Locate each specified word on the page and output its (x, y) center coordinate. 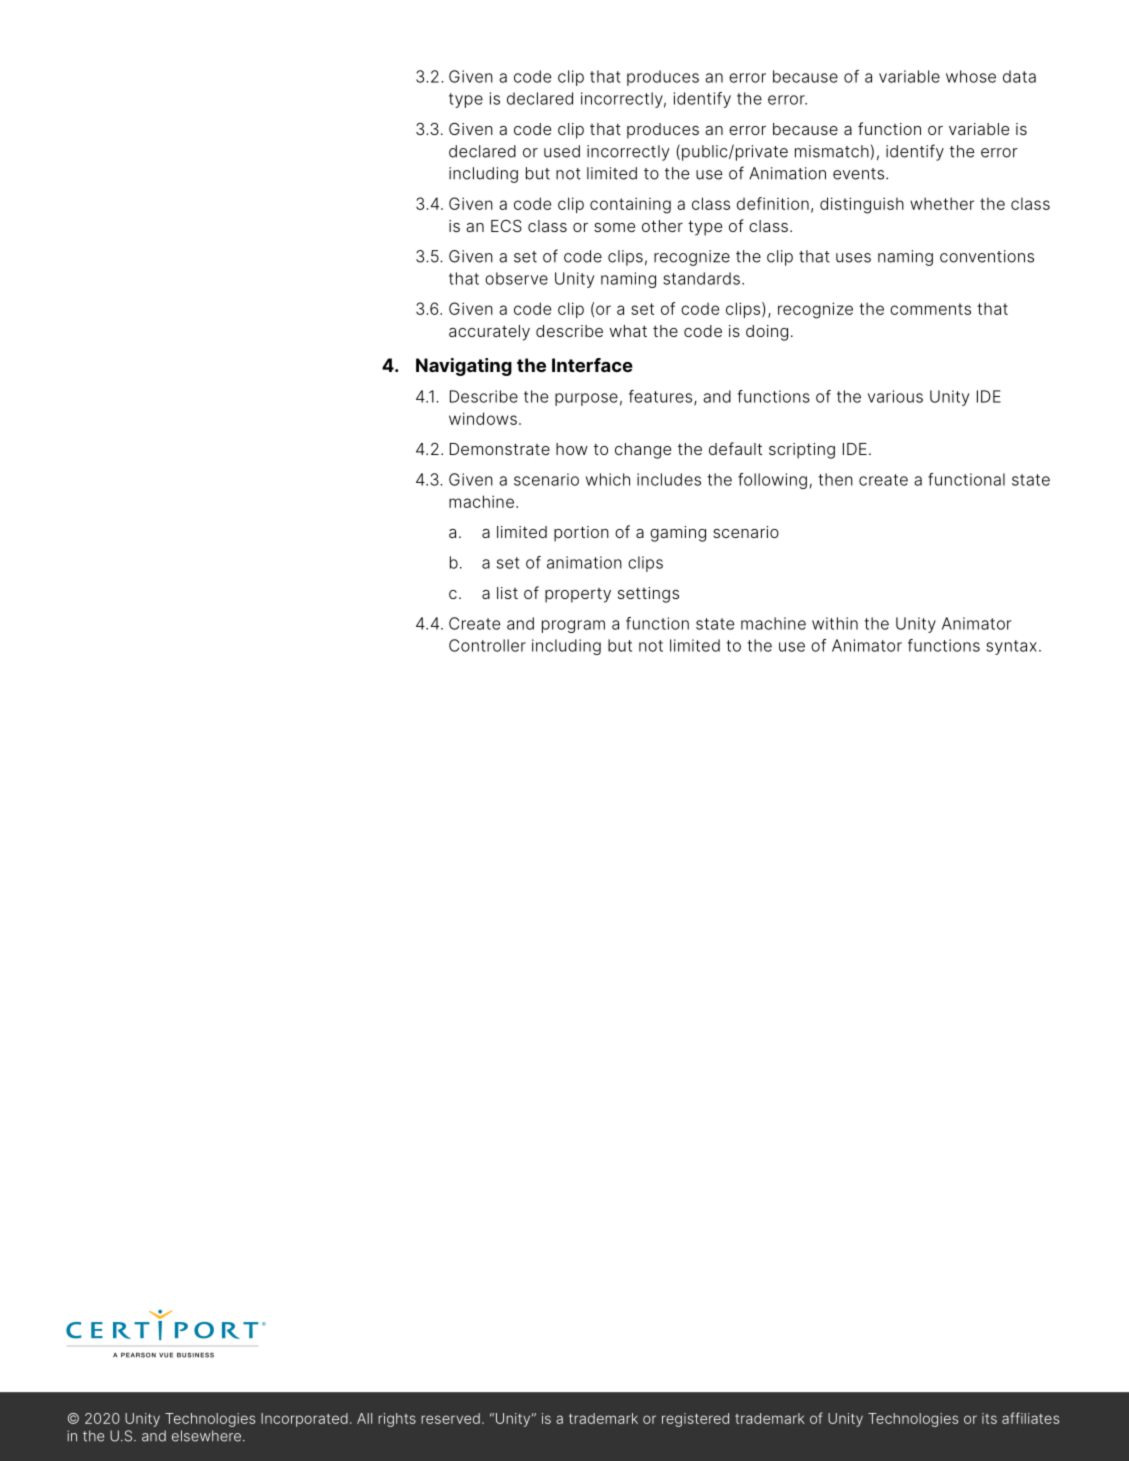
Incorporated (304, 1420)
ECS (506, 225)
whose (971, 76)
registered (695, 1420)
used (562, 151)
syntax (1011, 647)
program (573, 626)
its (989, 1418)
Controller (487, 645)
